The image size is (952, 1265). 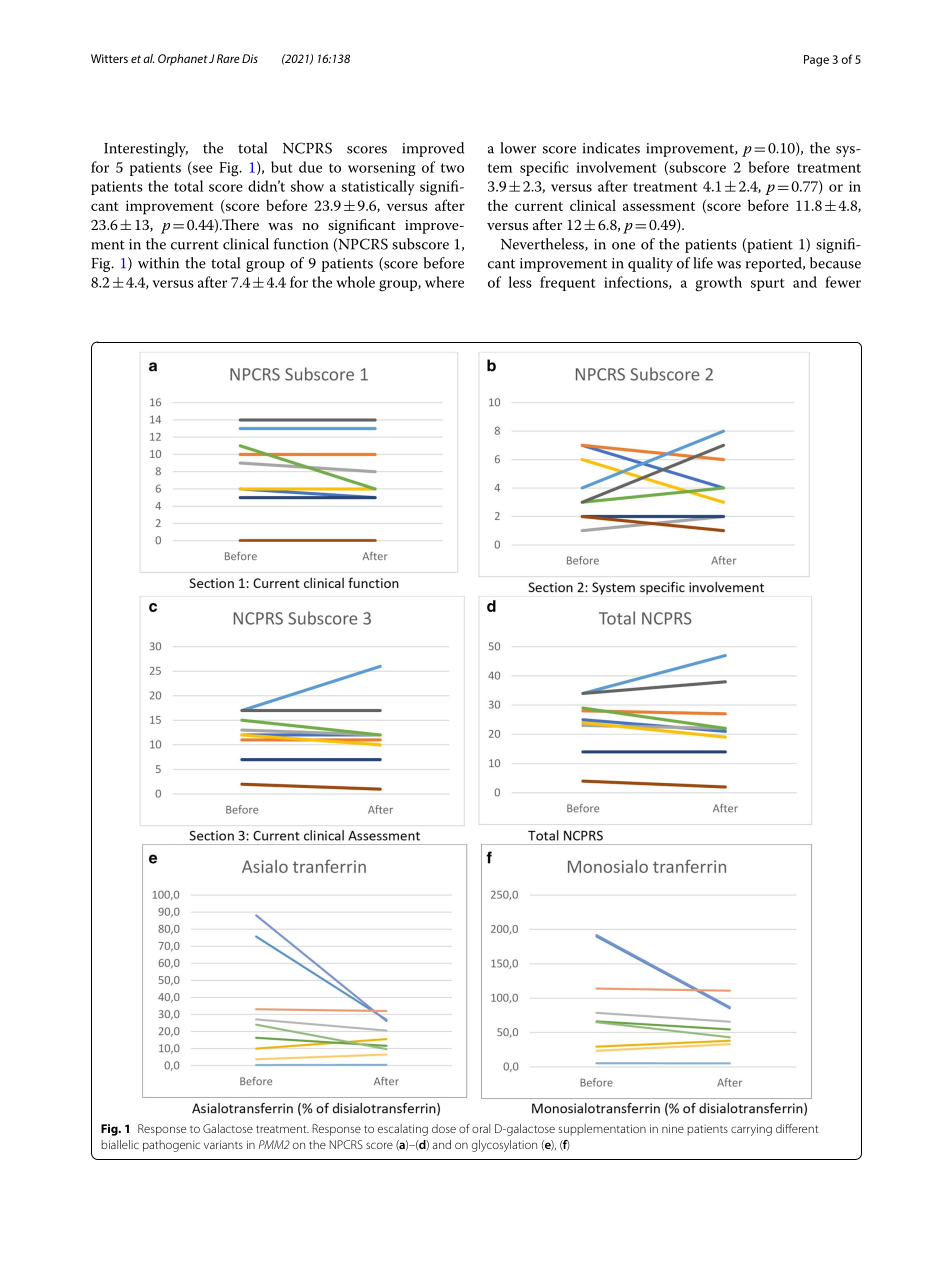 I want to click on spurt, so click(x=768, y=284).
